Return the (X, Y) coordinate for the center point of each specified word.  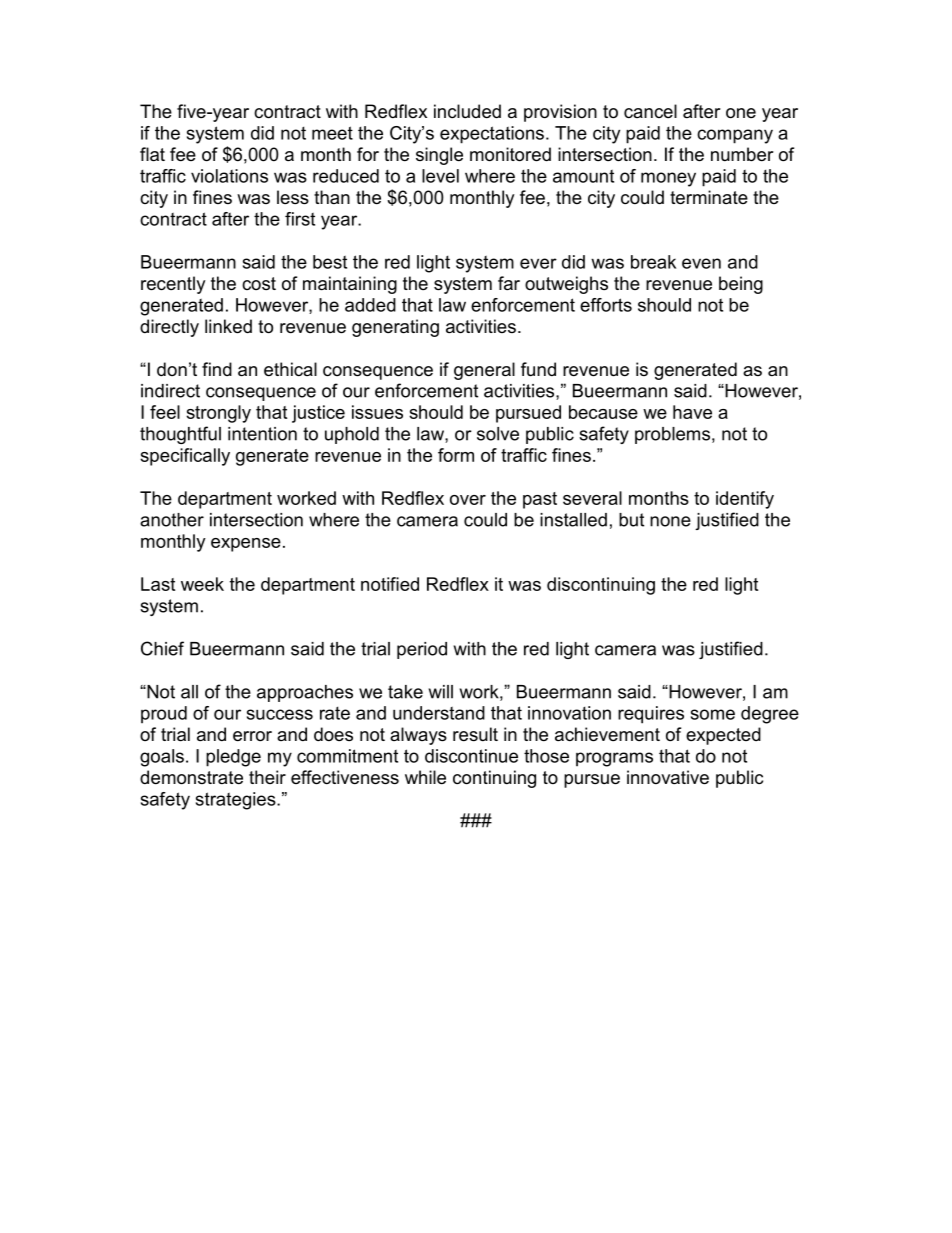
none (670, 521)
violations (229, 176)
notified (390, 584)
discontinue (471, 756)
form (456, 455)
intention (262, 434)
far (509, 283)
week (202, 584)
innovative (668, 777)
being (741, 285)
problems (674, 435)
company (735, 136)
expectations (492, 135)
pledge (233, 758)
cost (259, 283)
